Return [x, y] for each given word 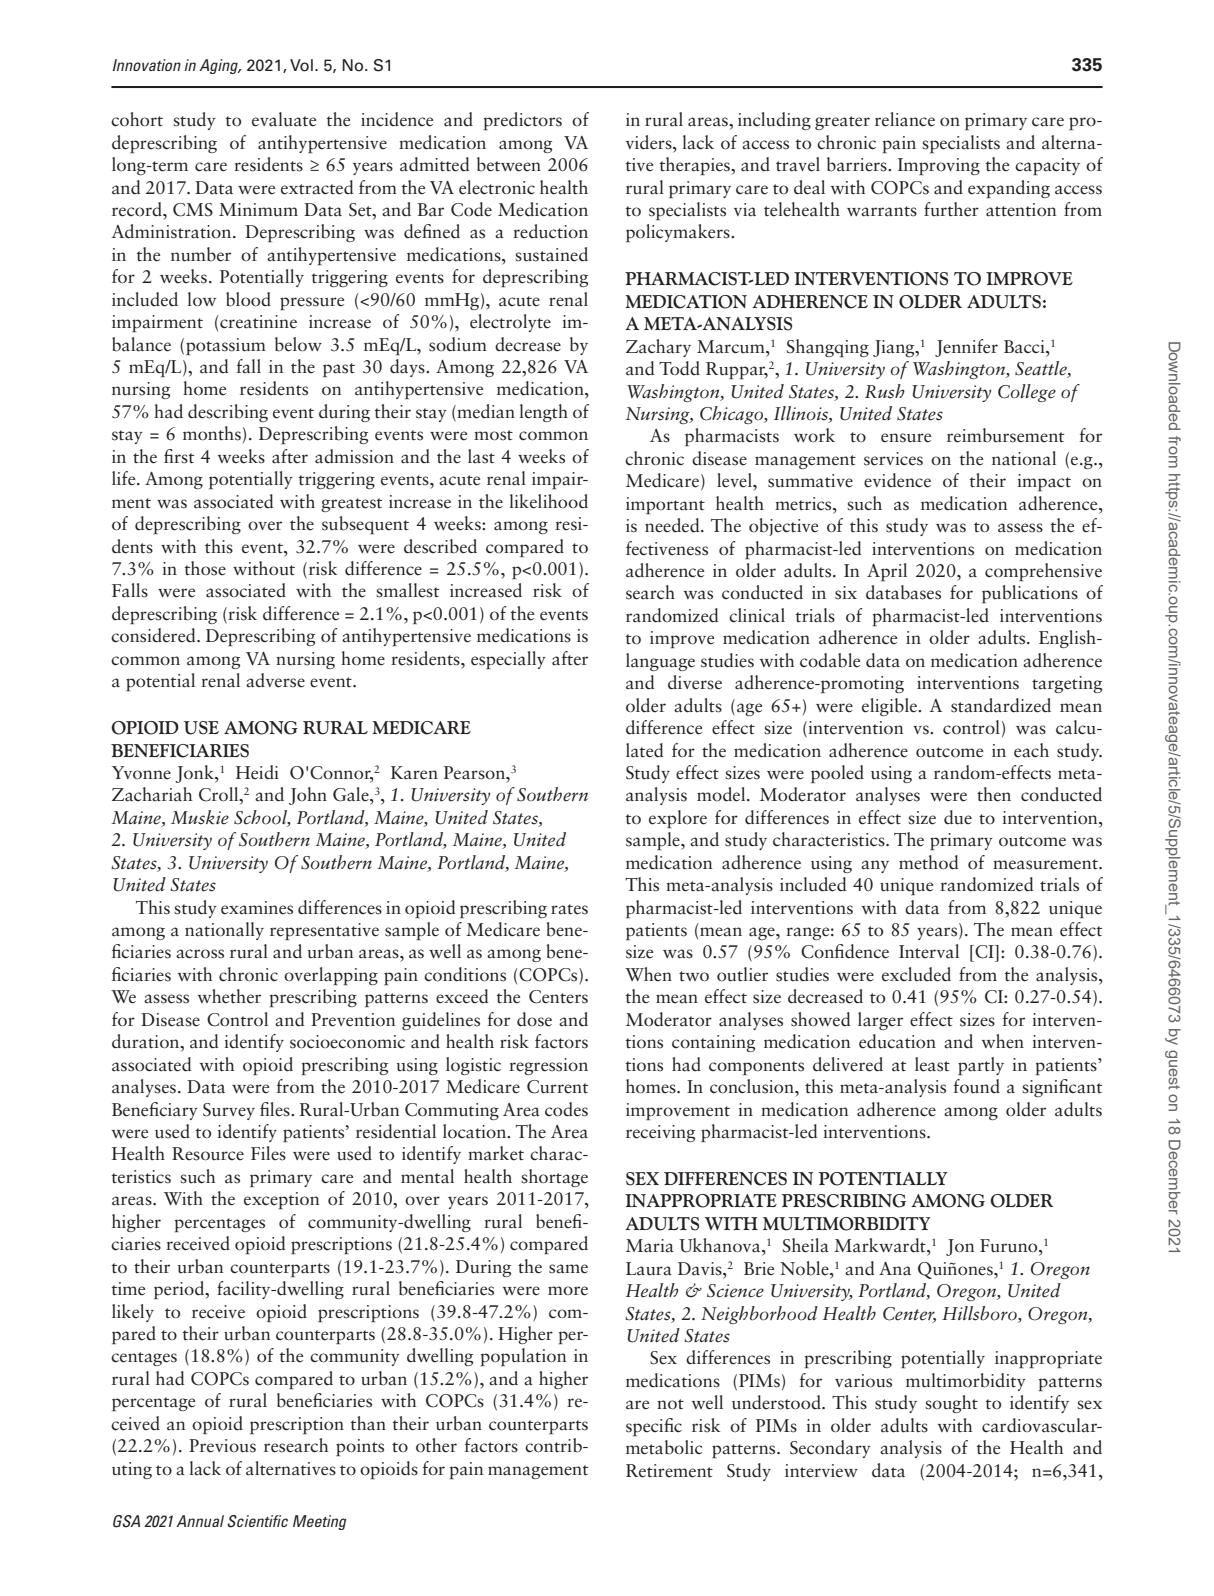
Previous [222, 1446]
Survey [229, 1111]
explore [678, 819]
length [543, 413]
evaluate [284, 119]
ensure [906, 438]
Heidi [257, 772]
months [212, 433]
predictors [522, 121]
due [958, 817]
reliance [905, 119]
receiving [660, 1133]
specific [654, 1427]
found [976, 1086]
